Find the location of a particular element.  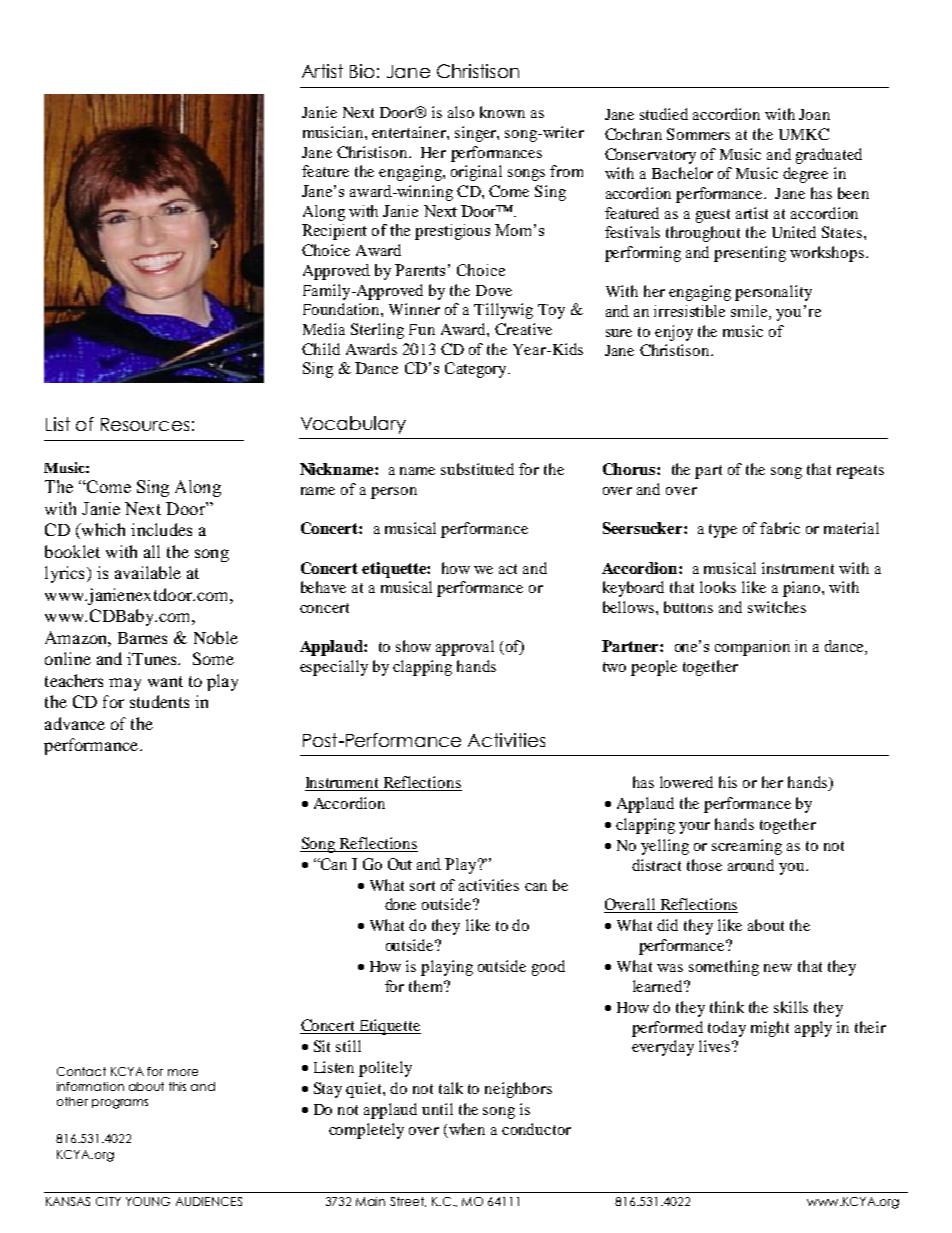

Resources is located at coordinates (145, 424).
